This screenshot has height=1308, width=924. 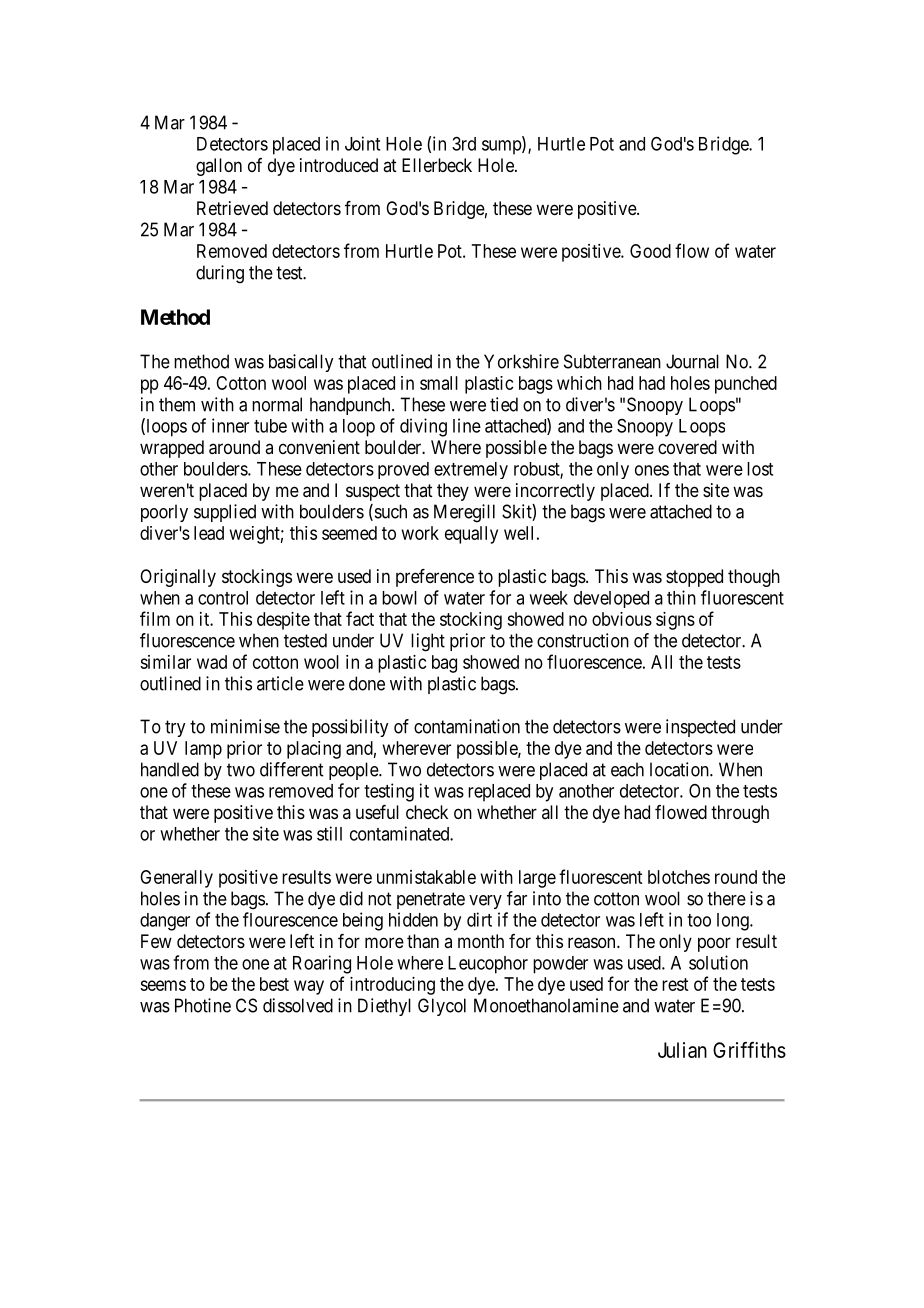 What do you see at coordinates (652, 470) in the screenshot?
I see `ones` at bounding box center [652, 470].
